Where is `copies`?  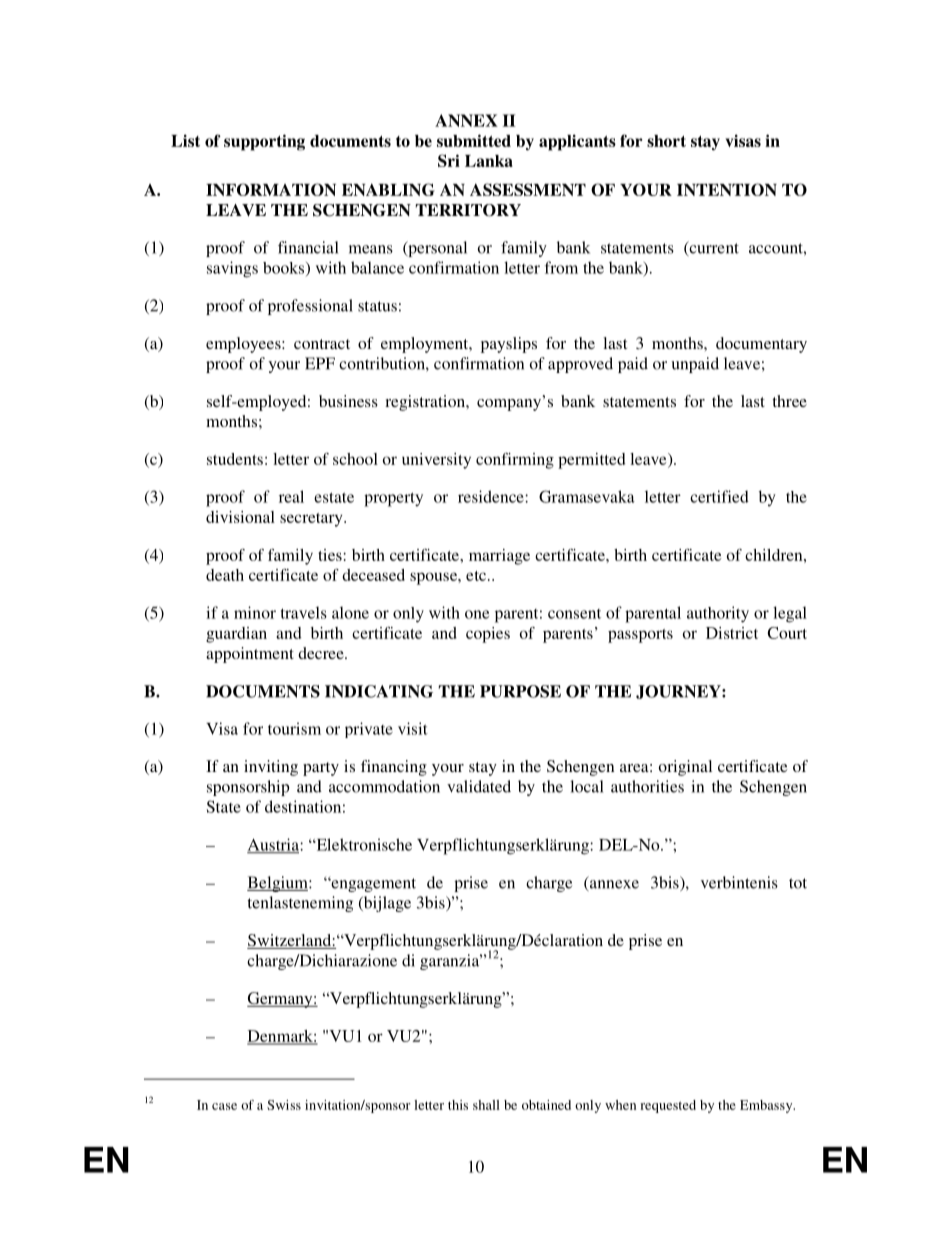
copies is located at coordinates (488, 635).
